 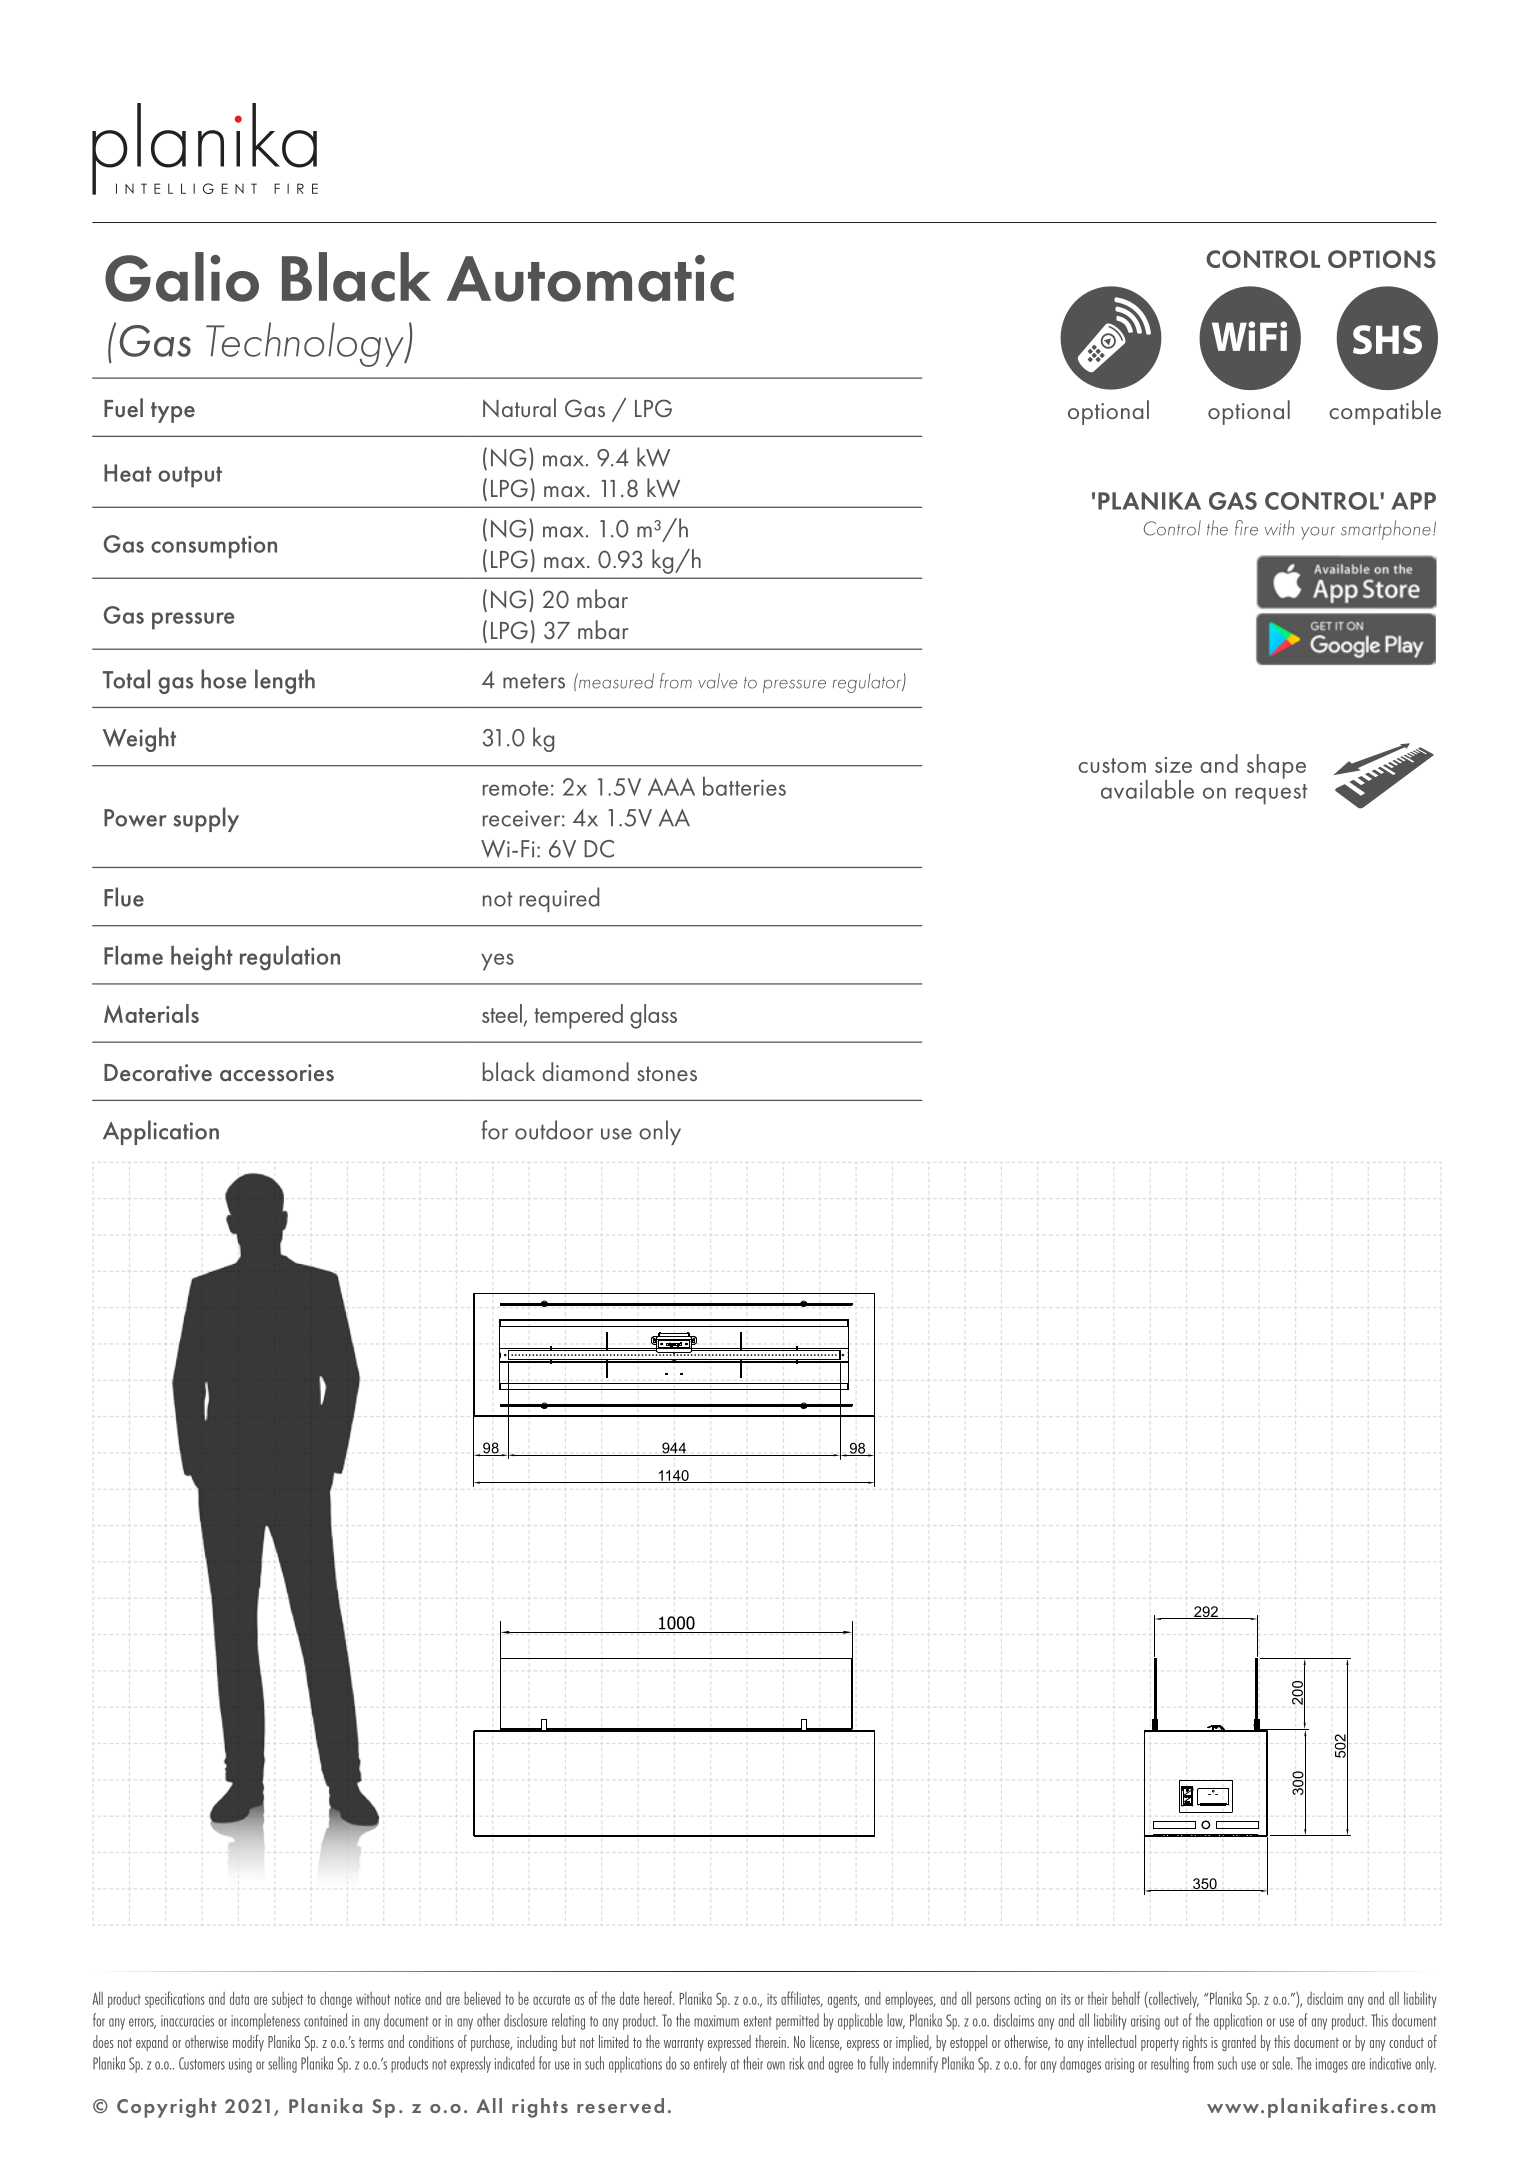 I want to click on OPTIONS, so click(x=1382, y=259).
